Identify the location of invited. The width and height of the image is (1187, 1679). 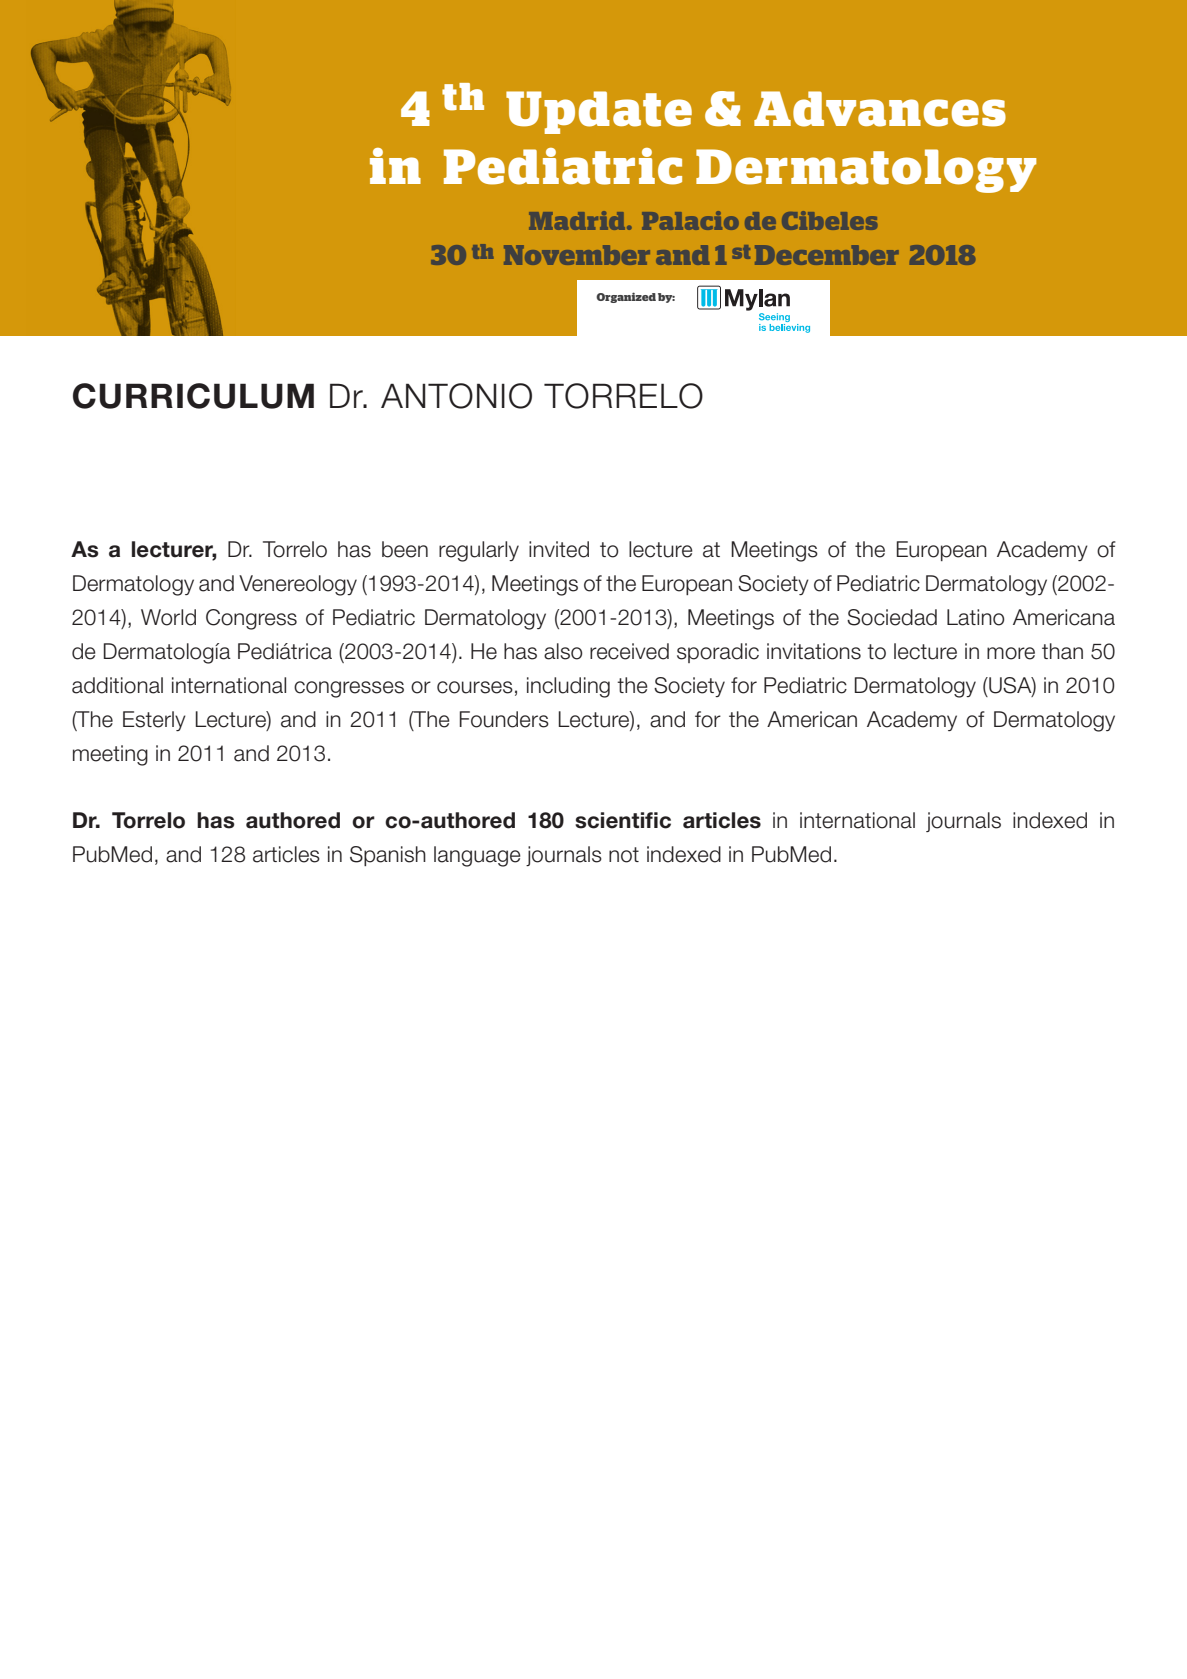
(559, 549).
